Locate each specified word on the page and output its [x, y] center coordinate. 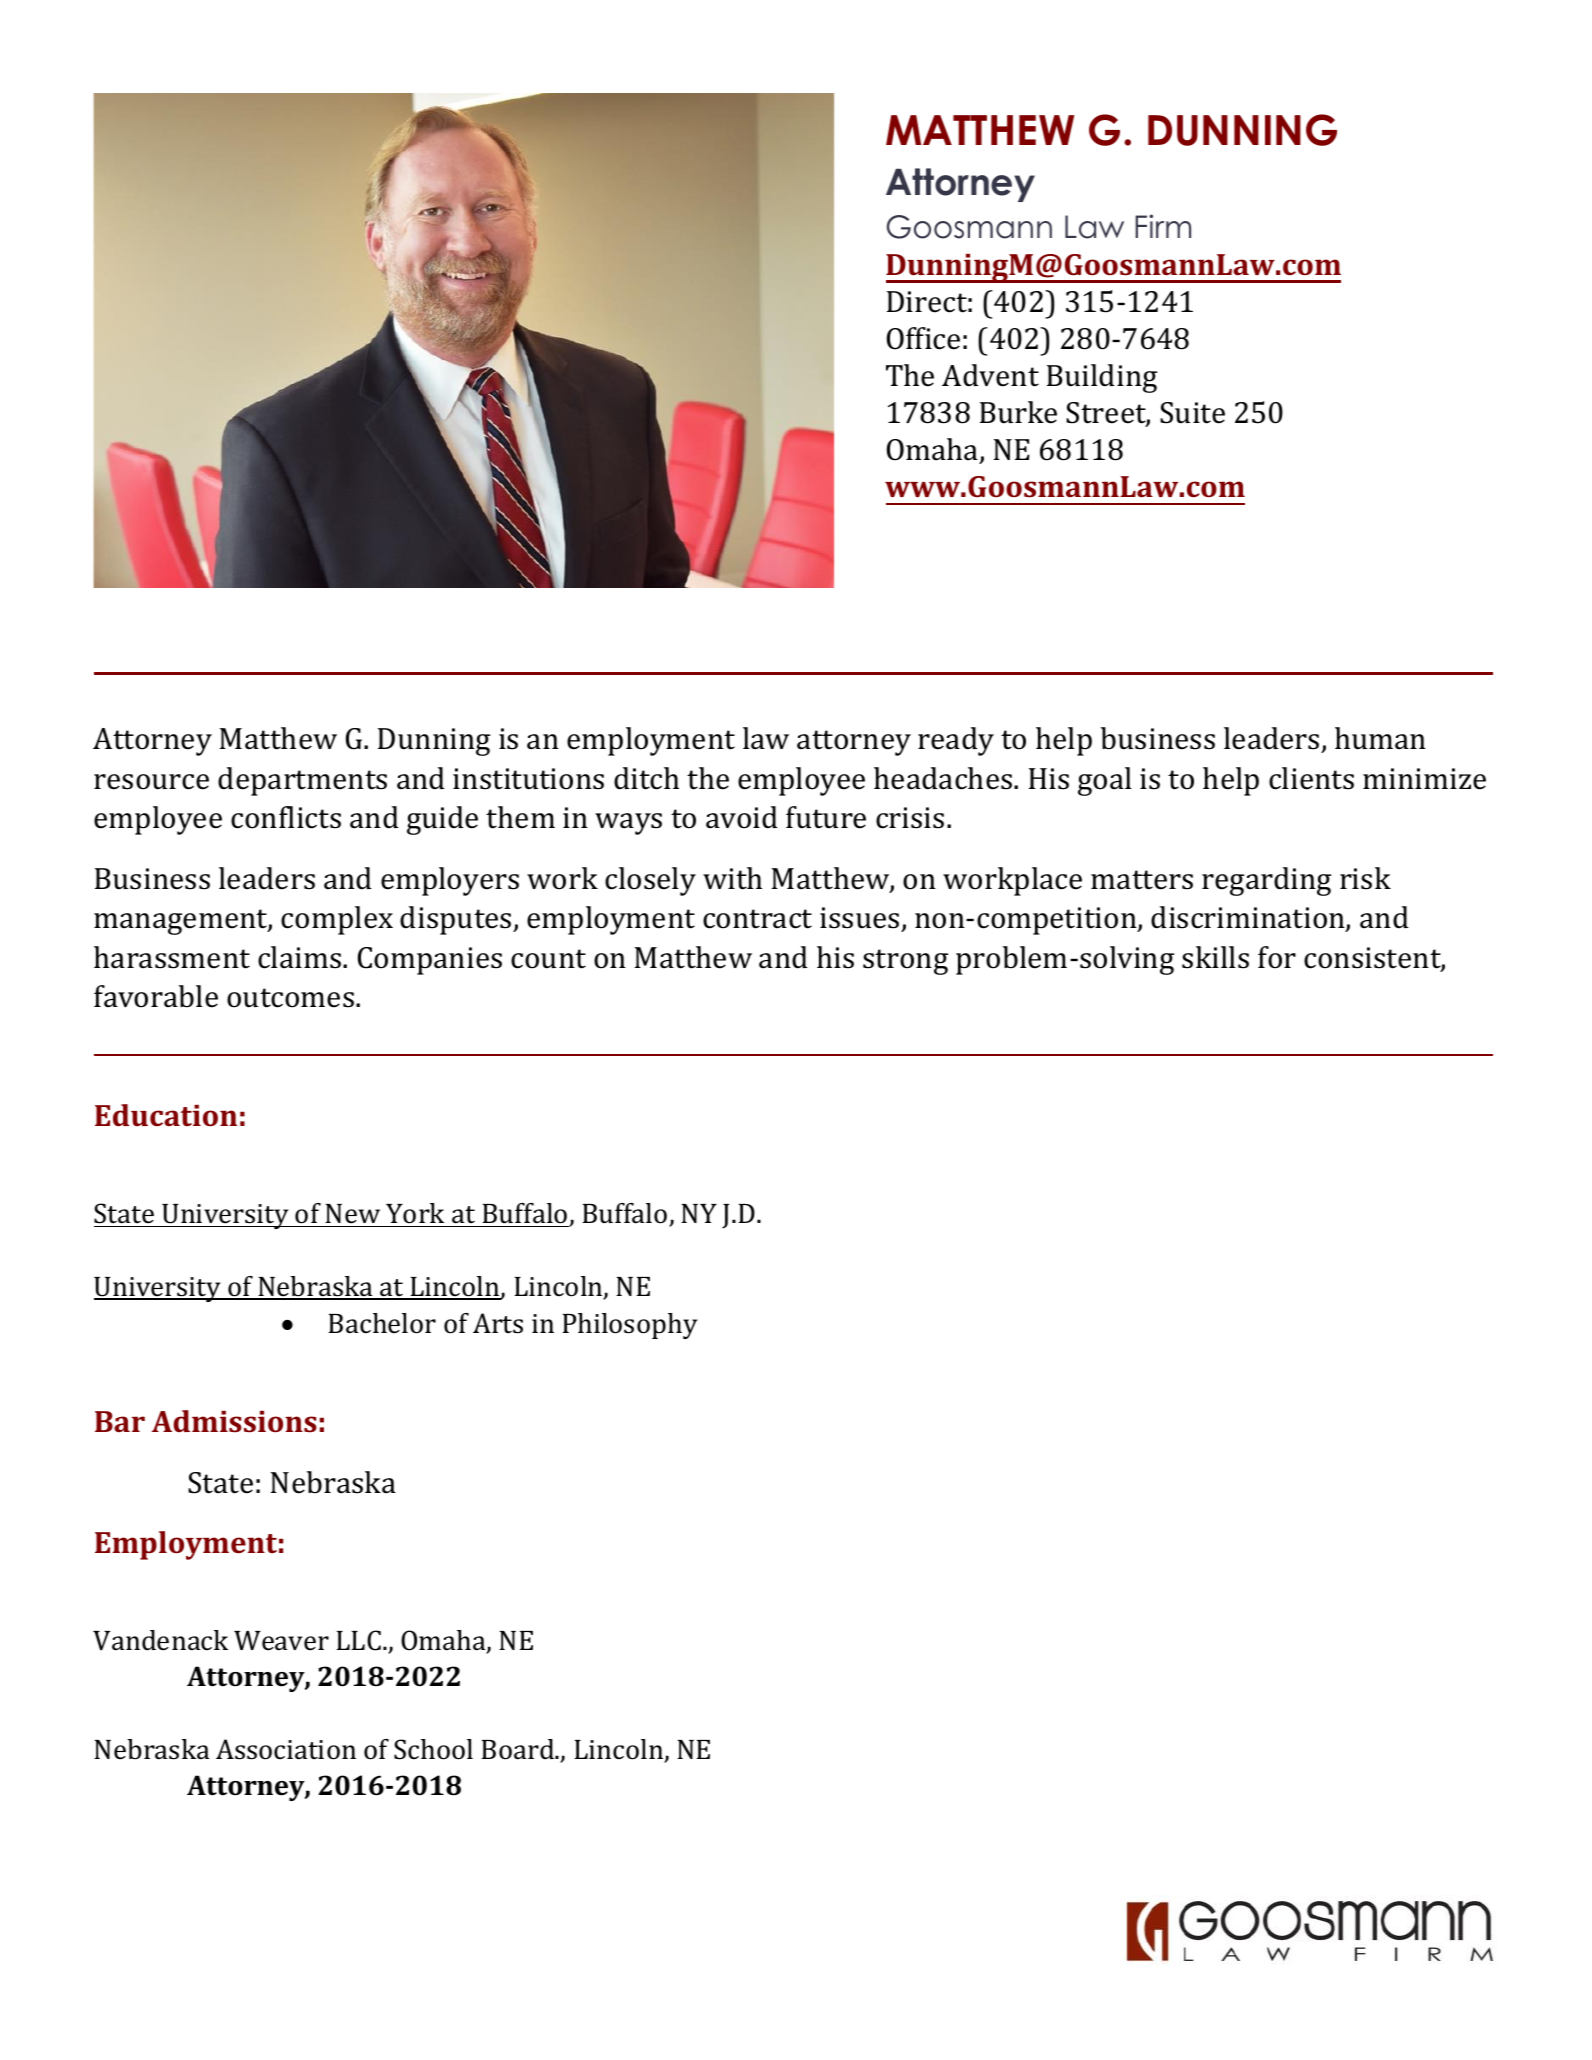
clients [1311, 778]
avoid [742, 817]
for [1277, 957]
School [433, 1749]
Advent [990, 375]
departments [302, 781]
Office [923, 338]
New [352, 1214]
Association [286, 1749]
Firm [1163, 226]
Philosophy [630, 1326]
